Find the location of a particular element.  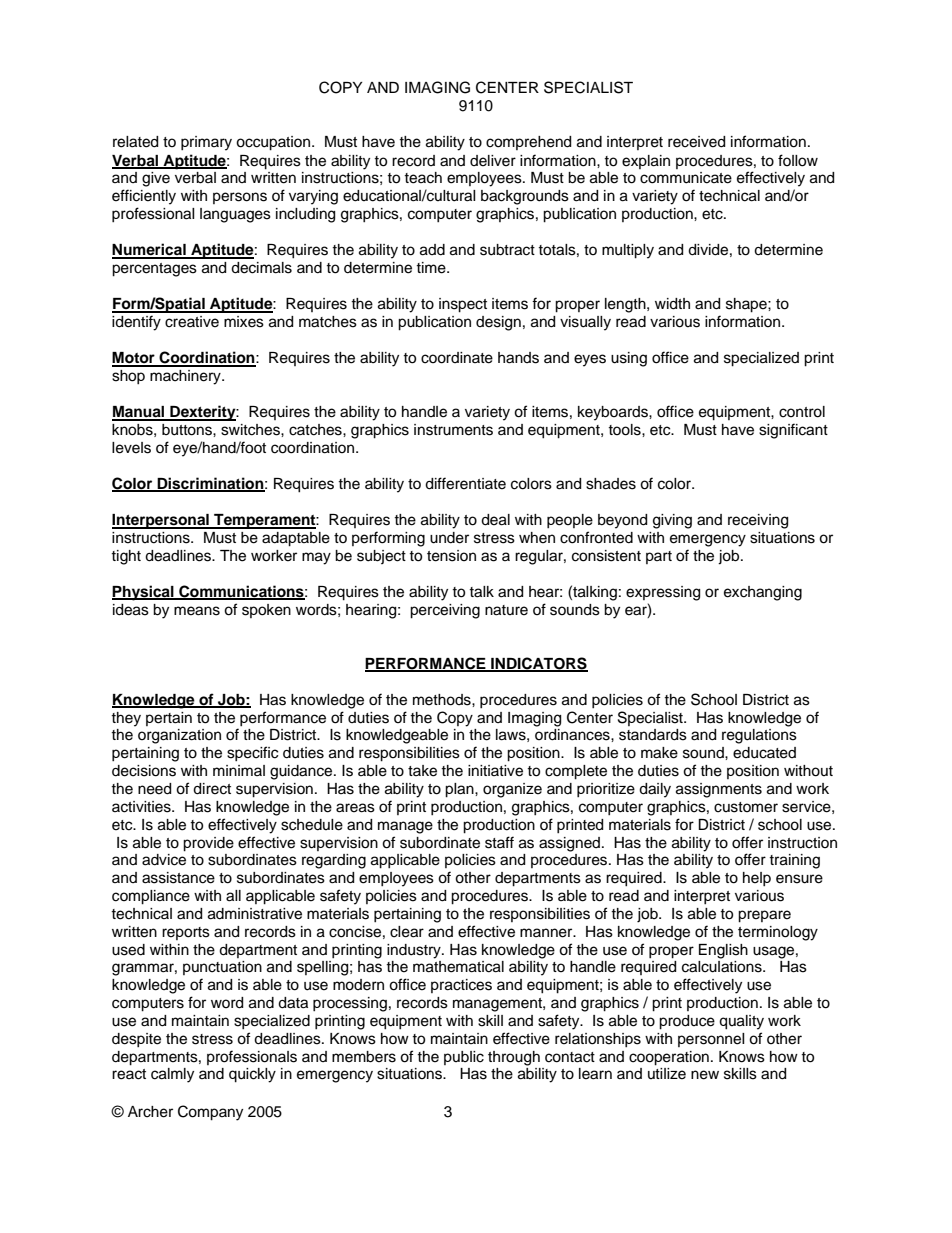

provide is located at coordinates (208, 844).
